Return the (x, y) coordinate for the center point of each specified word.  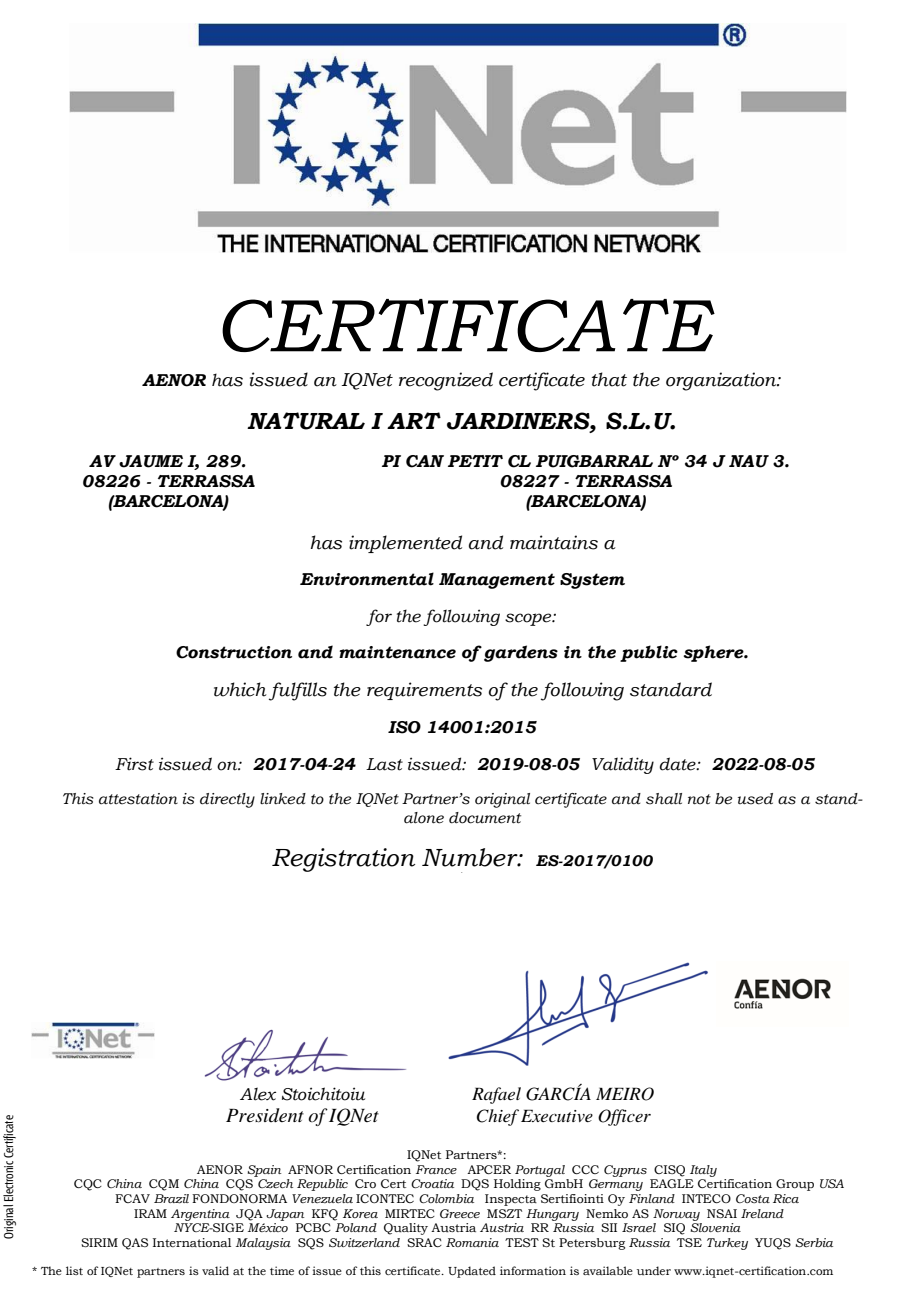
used (755, 799)
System (592, 581)
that (609, 379)
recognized (446, 381)
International (192, 1242)
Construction (234, 652)
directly (227, 800)
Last (384, 764)
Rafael (496, 1095)
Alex (258, 1094)
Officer (624, 1117)
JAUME (151, 461)
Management (497, 581)
